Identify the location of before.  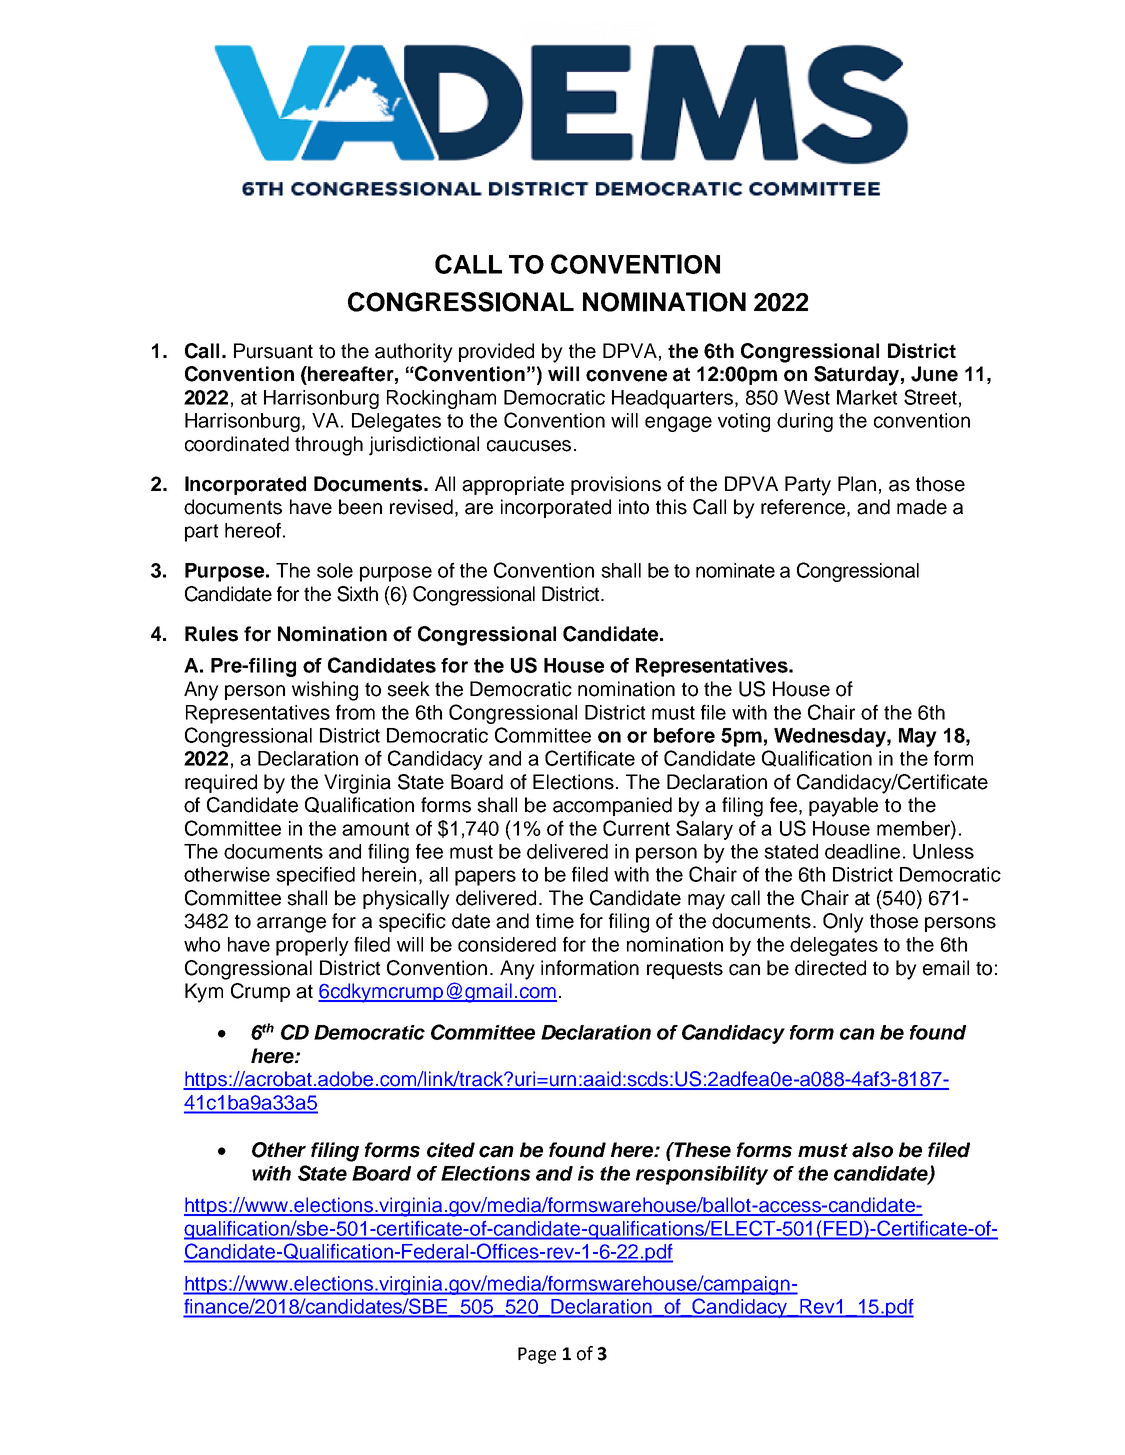
(684, 735).
